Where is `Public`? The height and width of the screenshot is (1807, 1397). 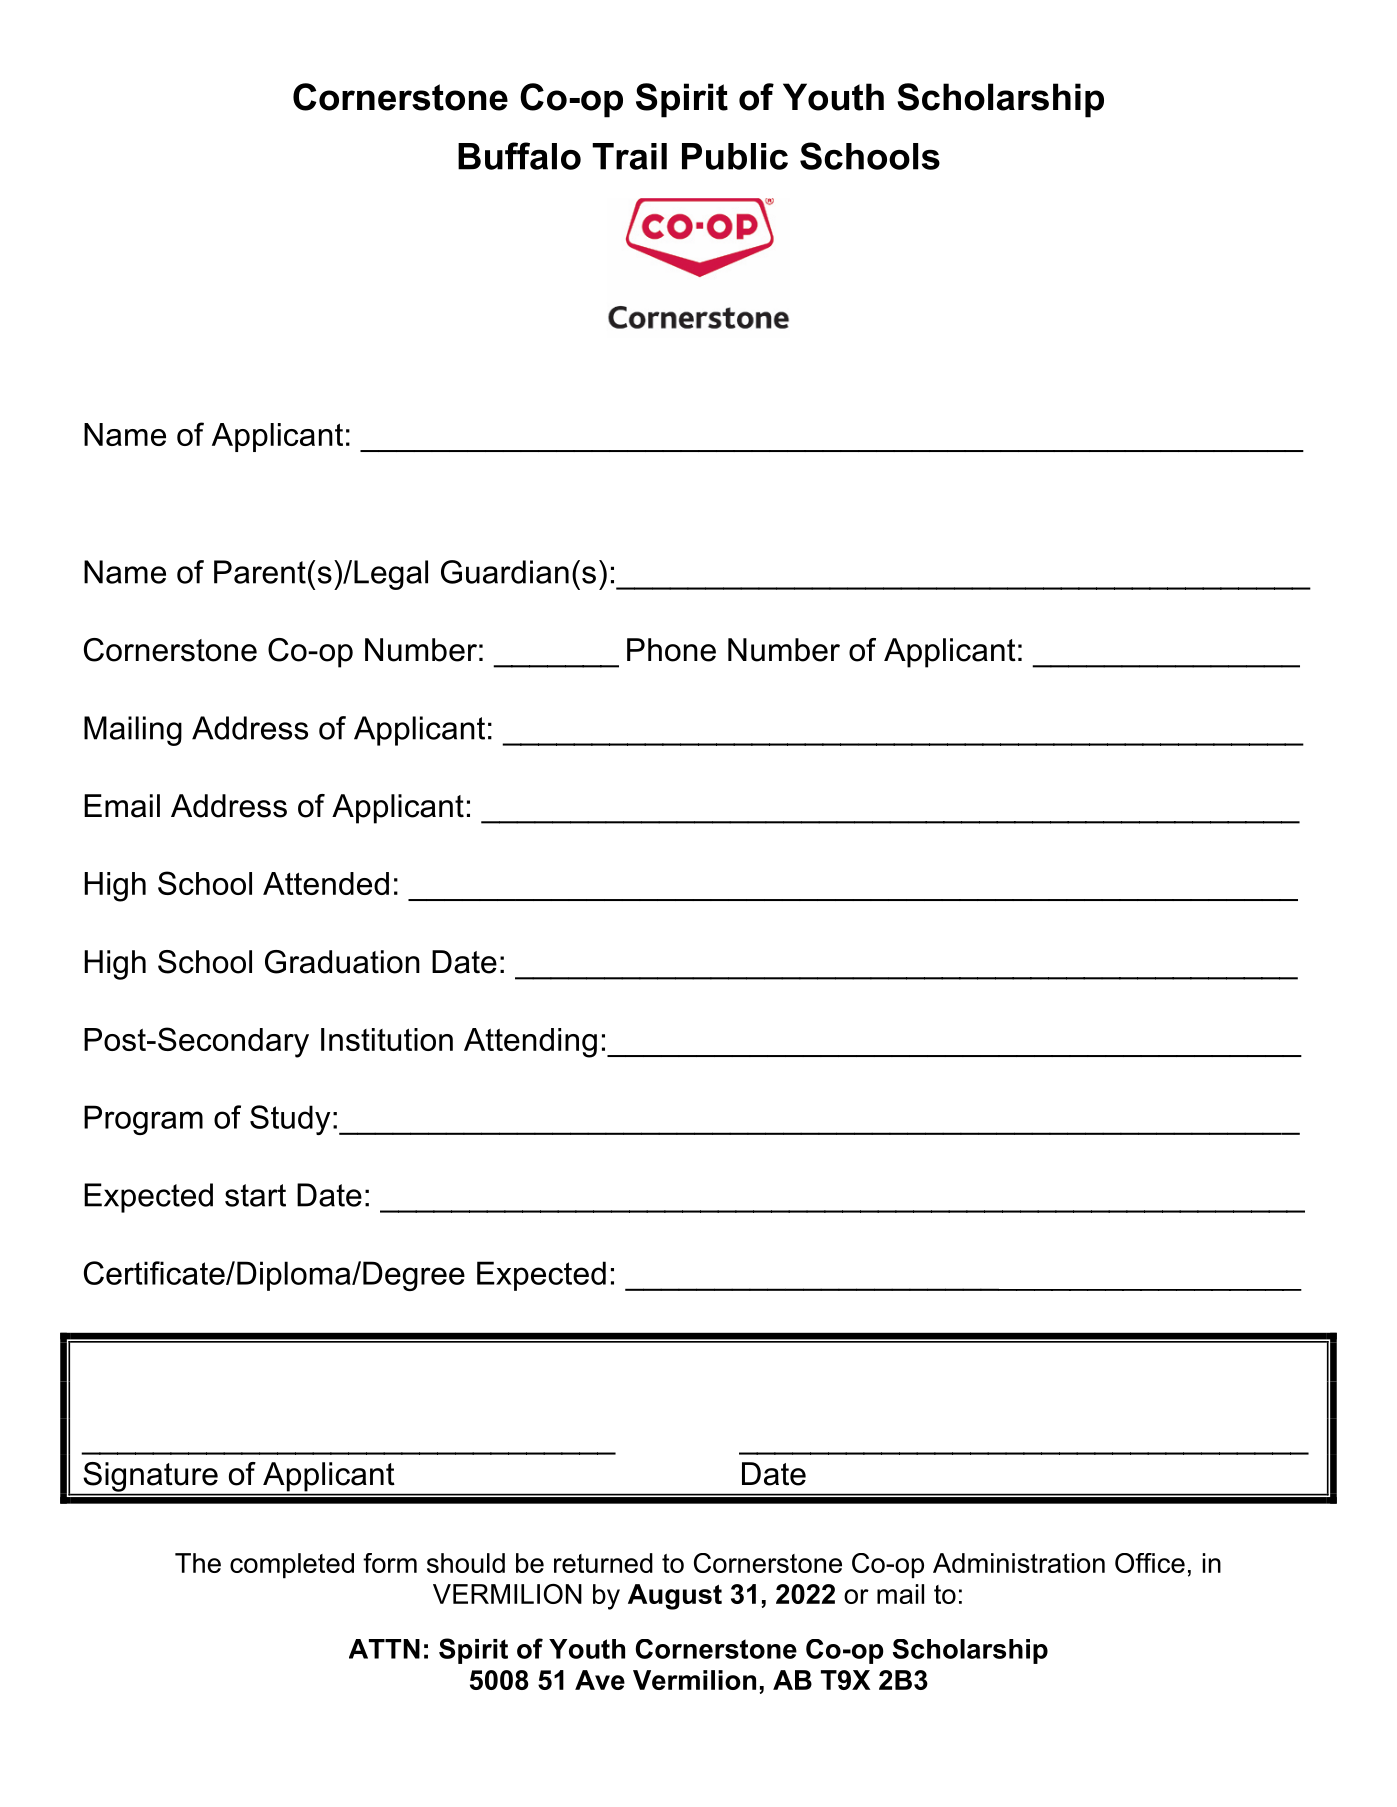
Public is located at coordinates (735, 156).
